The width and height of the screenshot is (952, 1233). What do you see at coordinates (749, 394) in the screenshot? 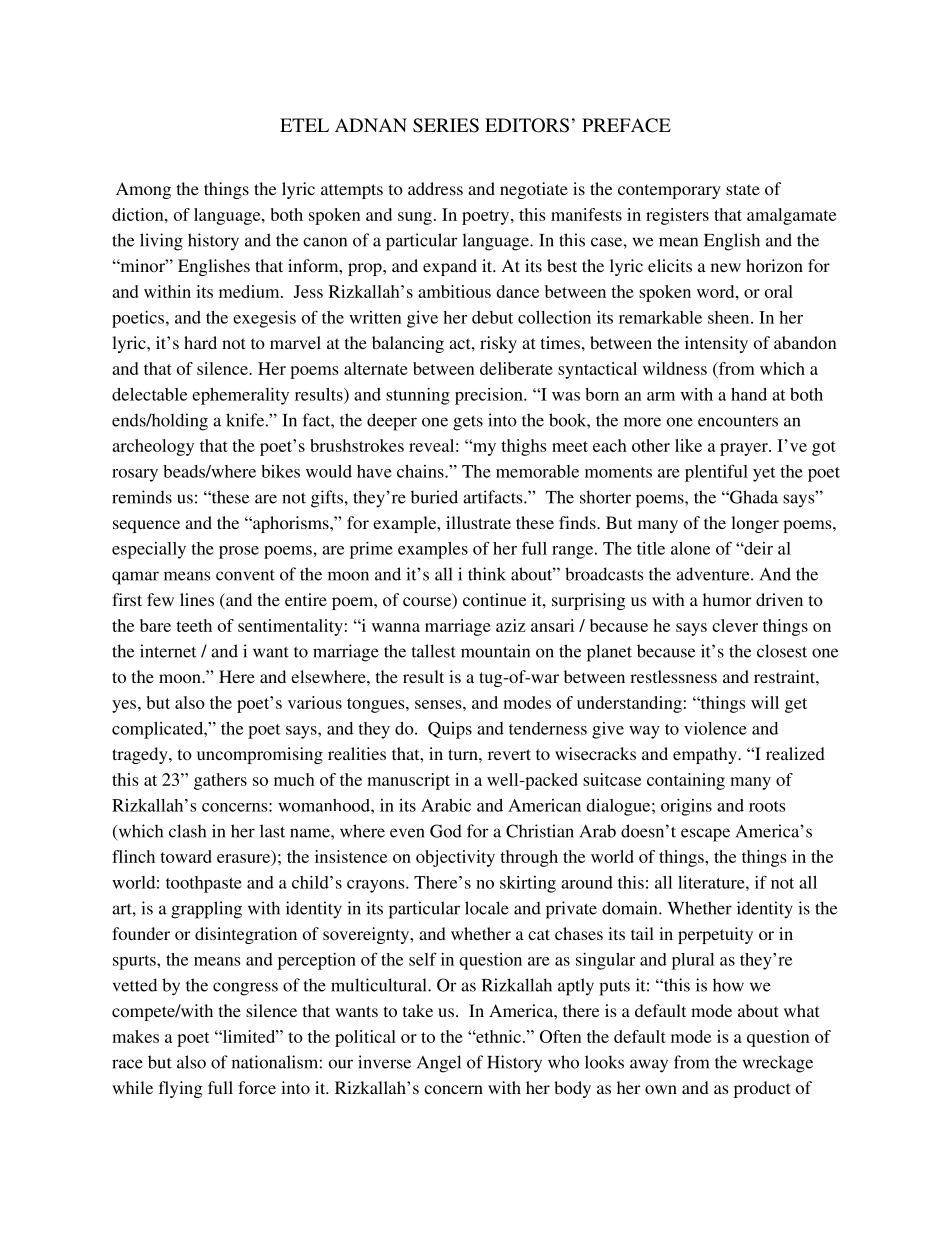
I see `hand` at bounding box center [749, 394].
